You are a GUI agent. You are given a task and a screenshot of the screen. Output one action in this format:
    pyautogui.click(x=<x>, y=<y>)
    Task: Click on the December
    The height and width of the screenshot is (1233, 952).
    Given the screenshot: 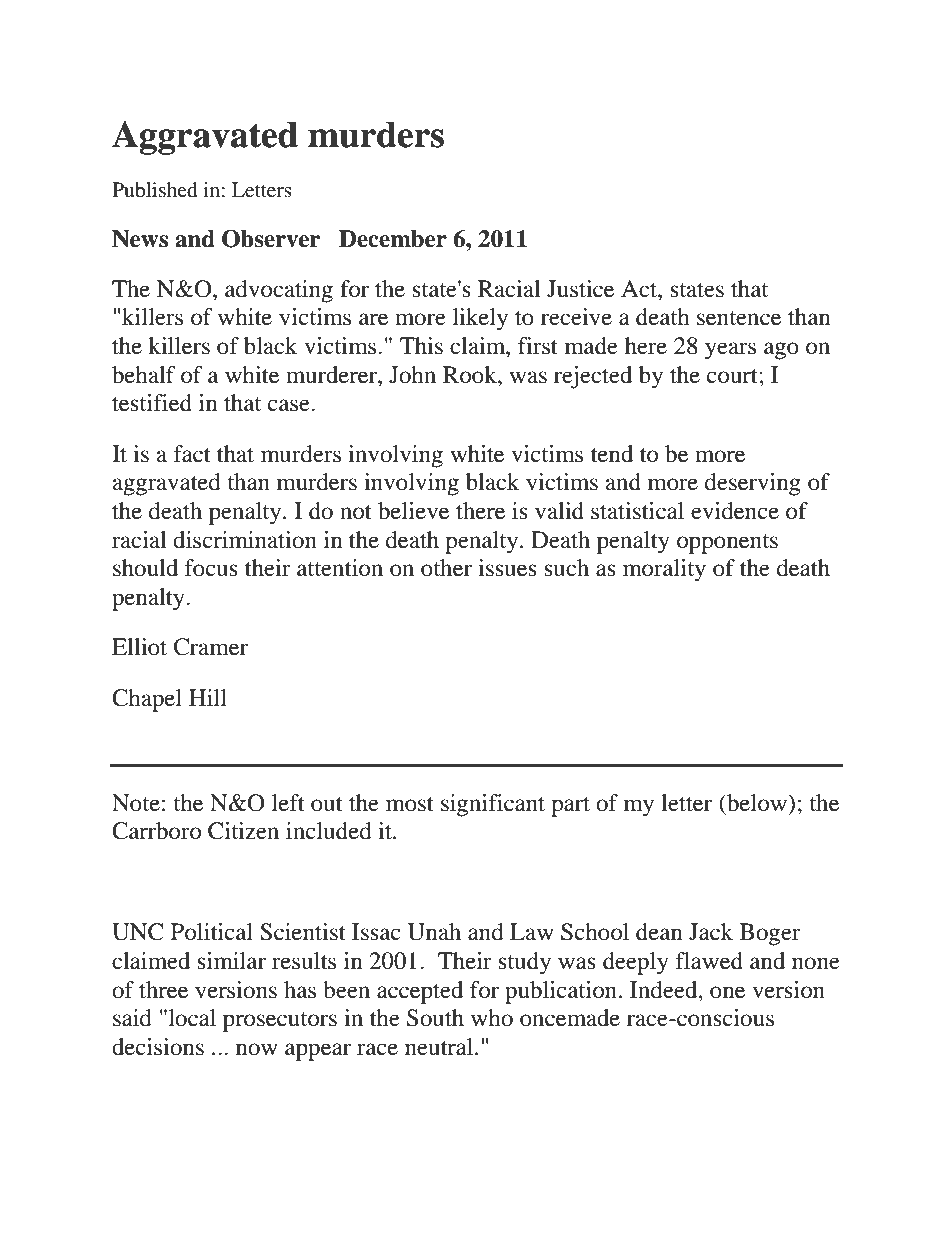 What is the action you would take?
    pyautogui.click(x=393, y=239)
